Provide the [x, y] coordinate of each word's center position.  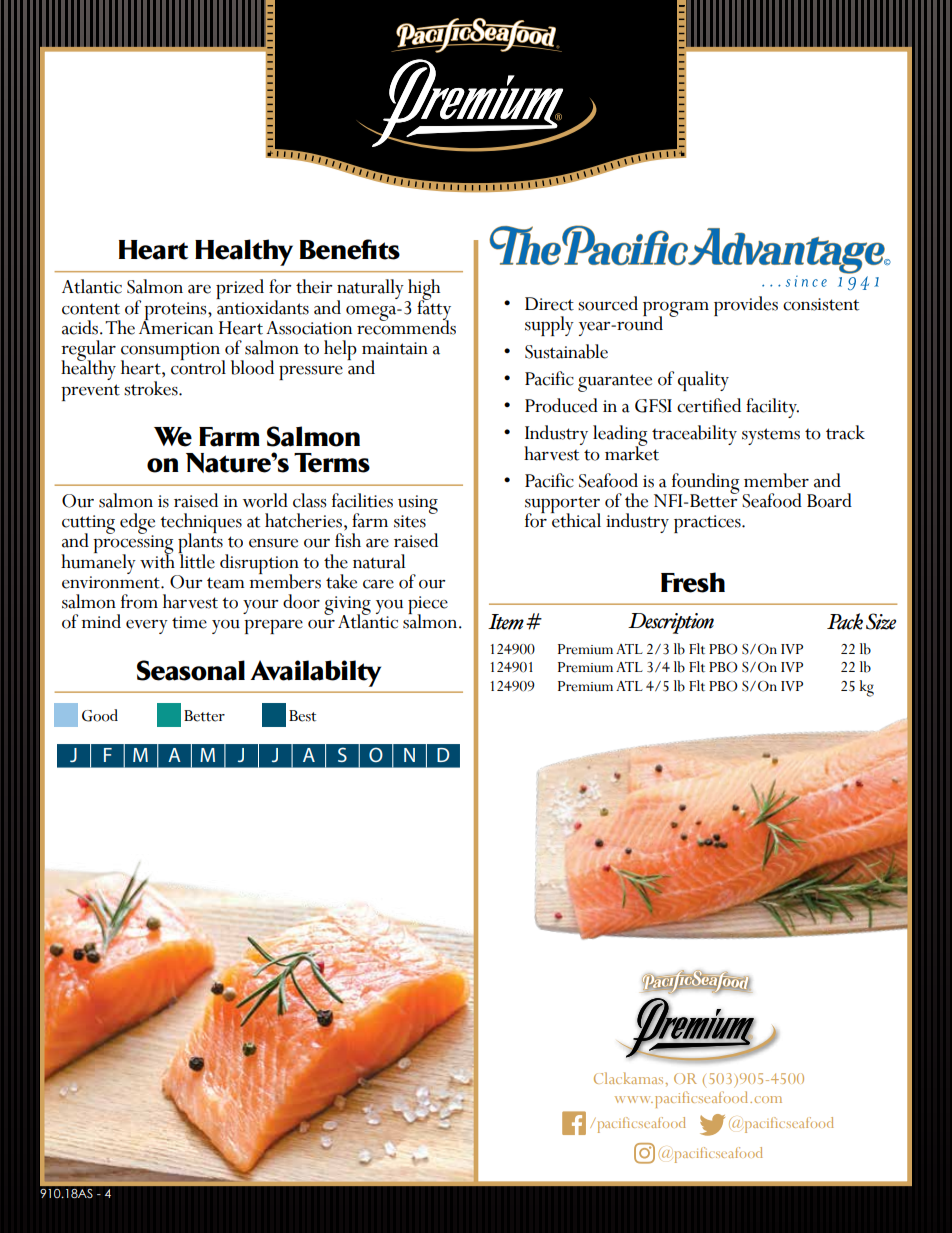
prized [240, 289]
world [265, 500]
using [418, 505]
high [423, 290]
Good [100, 715]
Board [829, 500]
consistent [821, 304]
